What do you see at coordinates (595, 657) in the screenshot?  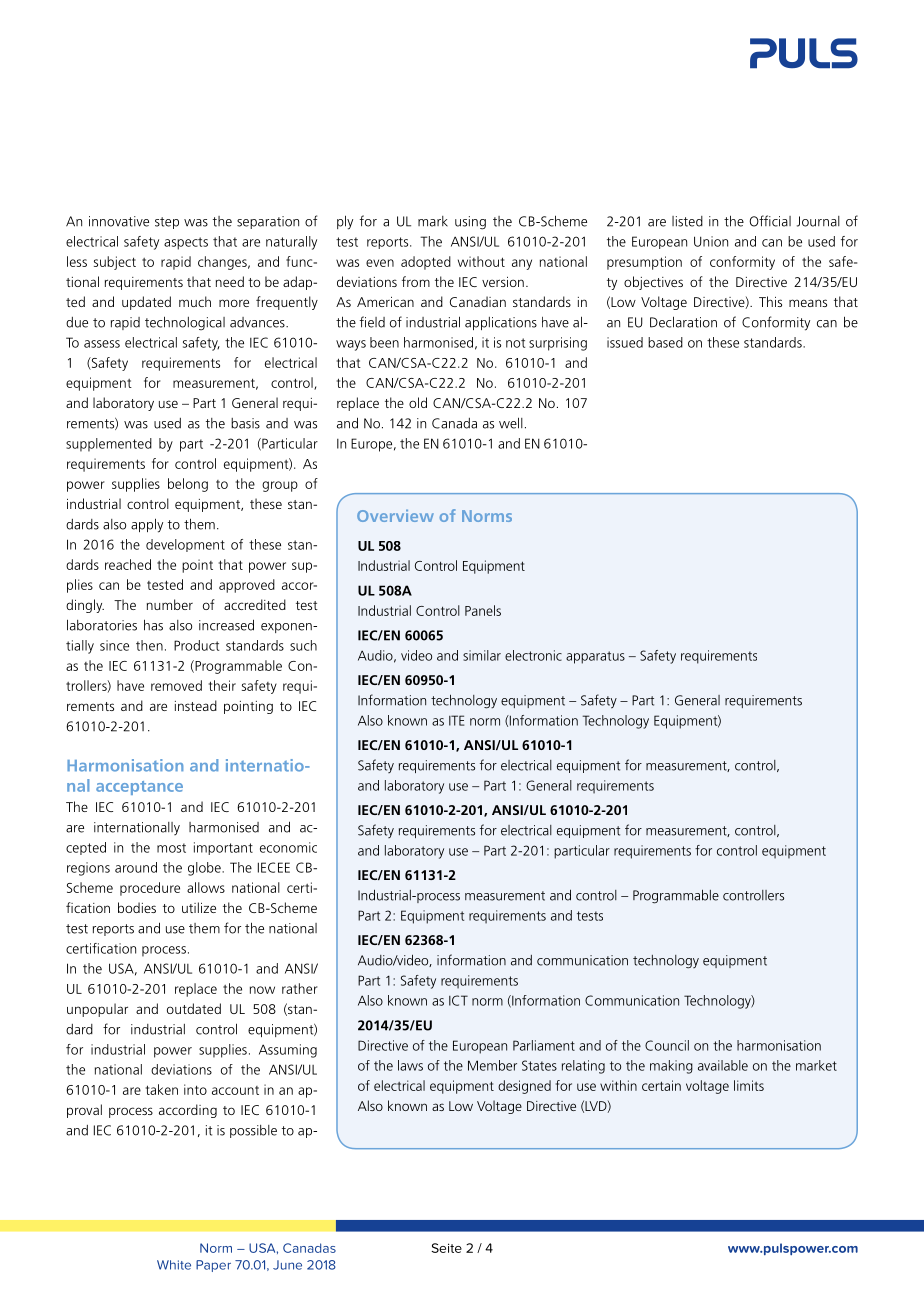 I see `apparatus` at bounding box center [595, 657].
